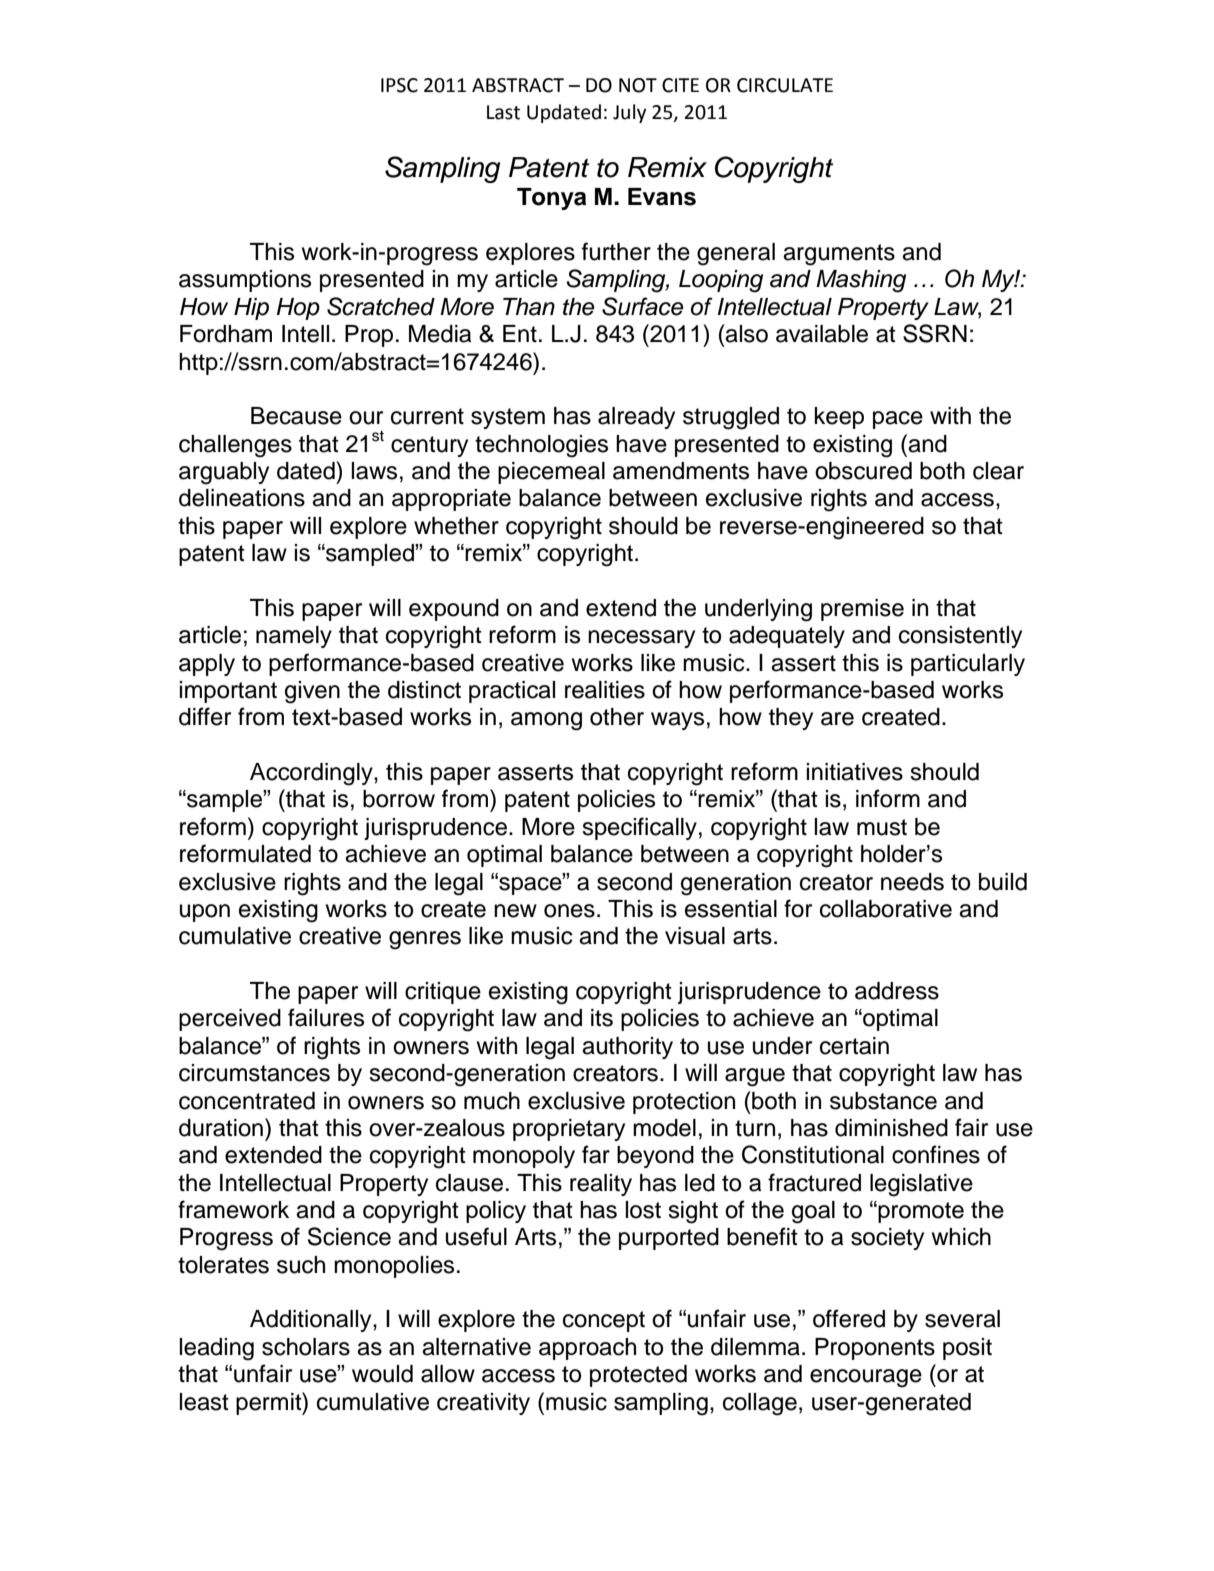 The image size is (1214, 1571). What do you see at coordinates (629, 113) in the screenshot?
I see `July` at bounding box center [629, 113].
